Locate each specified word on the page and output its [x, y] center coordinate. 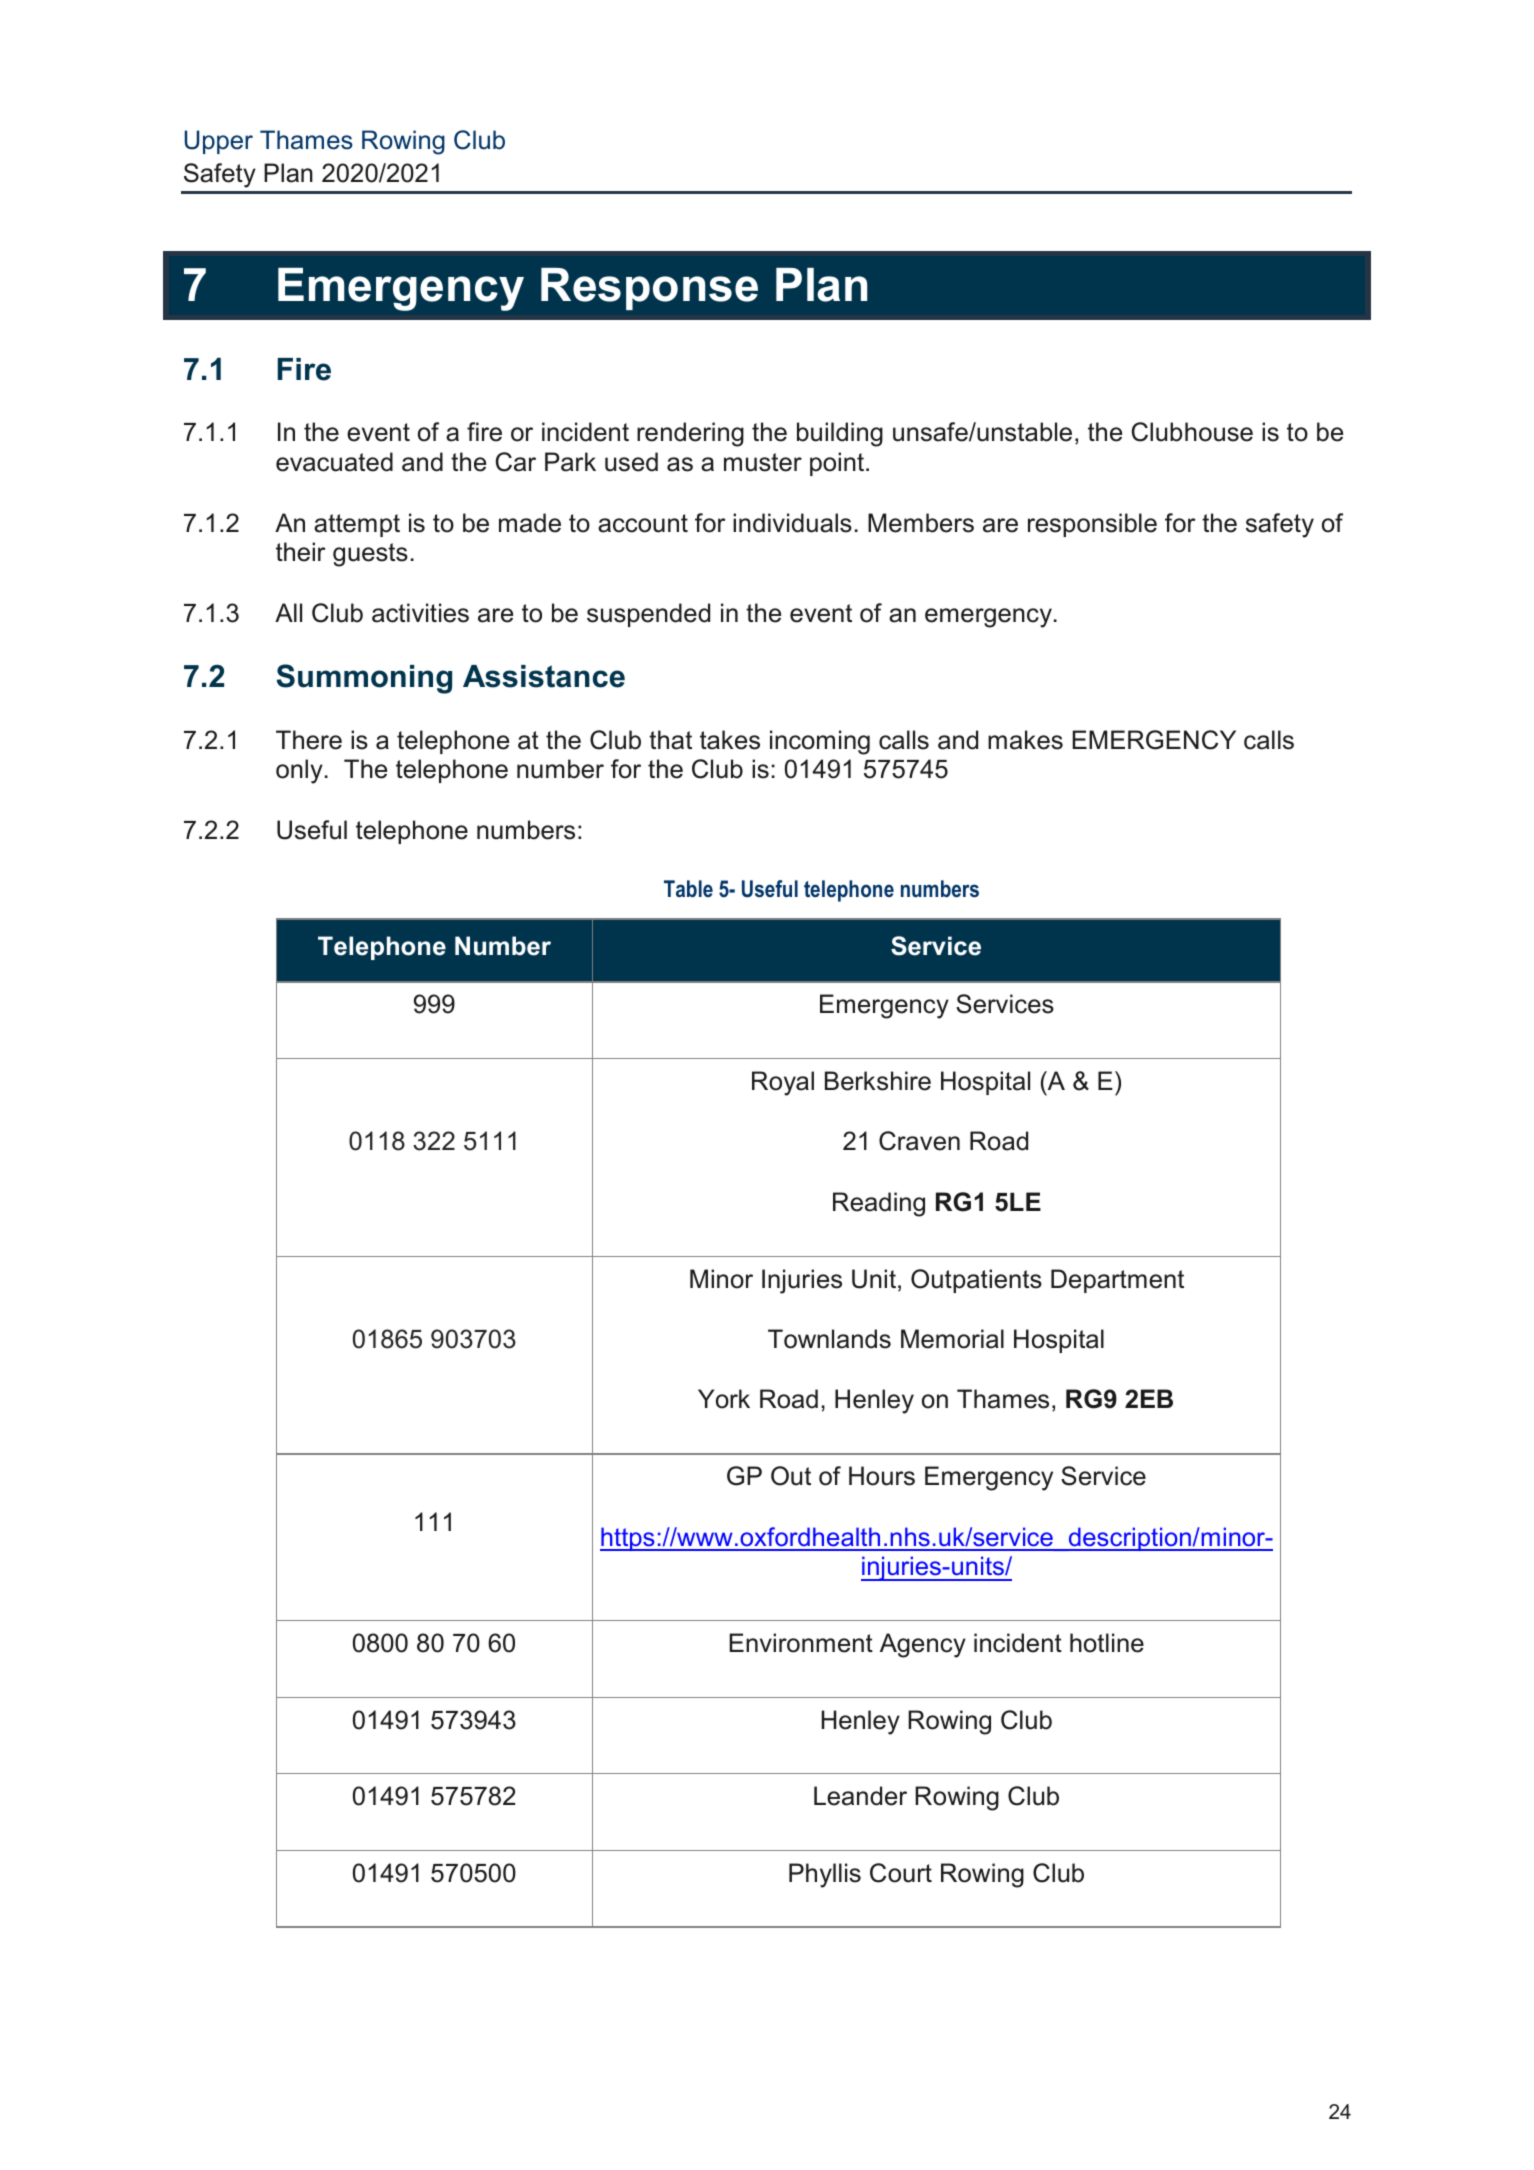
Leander [860, 1796]
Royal [783, 1083]
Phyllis [825, 1875]
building [840, 434]
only [299, 771]
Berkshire [878, 1081]
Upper [219, 142]
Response [649, 289]
